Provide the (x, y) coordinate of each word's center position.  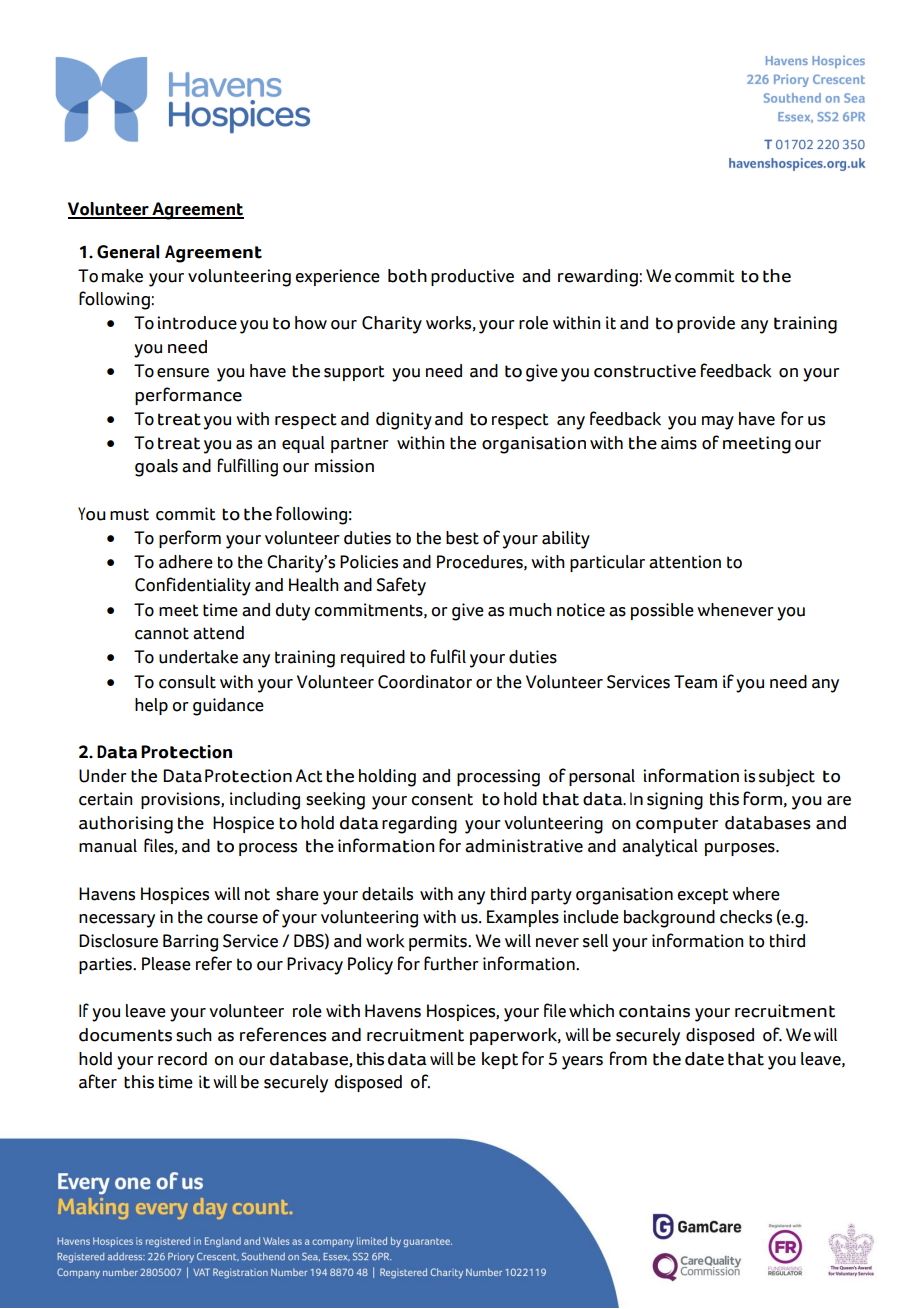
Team (695, 682)
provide (706, 324)
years (582, 1063)
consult (187, 682)
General (128, 252)
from (628, 1058)
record (182, 1059)
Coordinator (425, 682)
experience (337, 277)
